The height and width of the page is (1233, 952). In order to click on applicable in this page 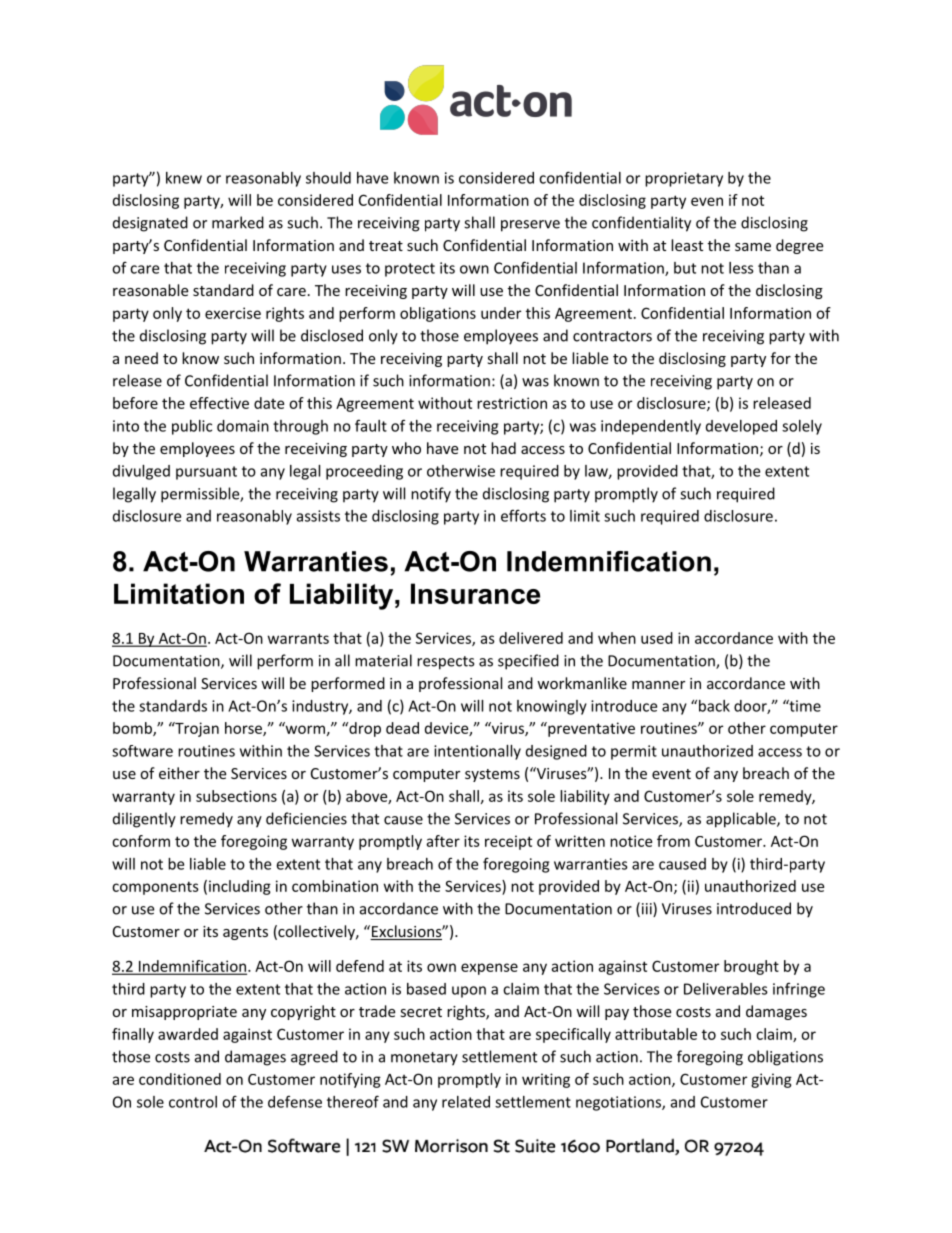, I will do `click(742, 820)`.
